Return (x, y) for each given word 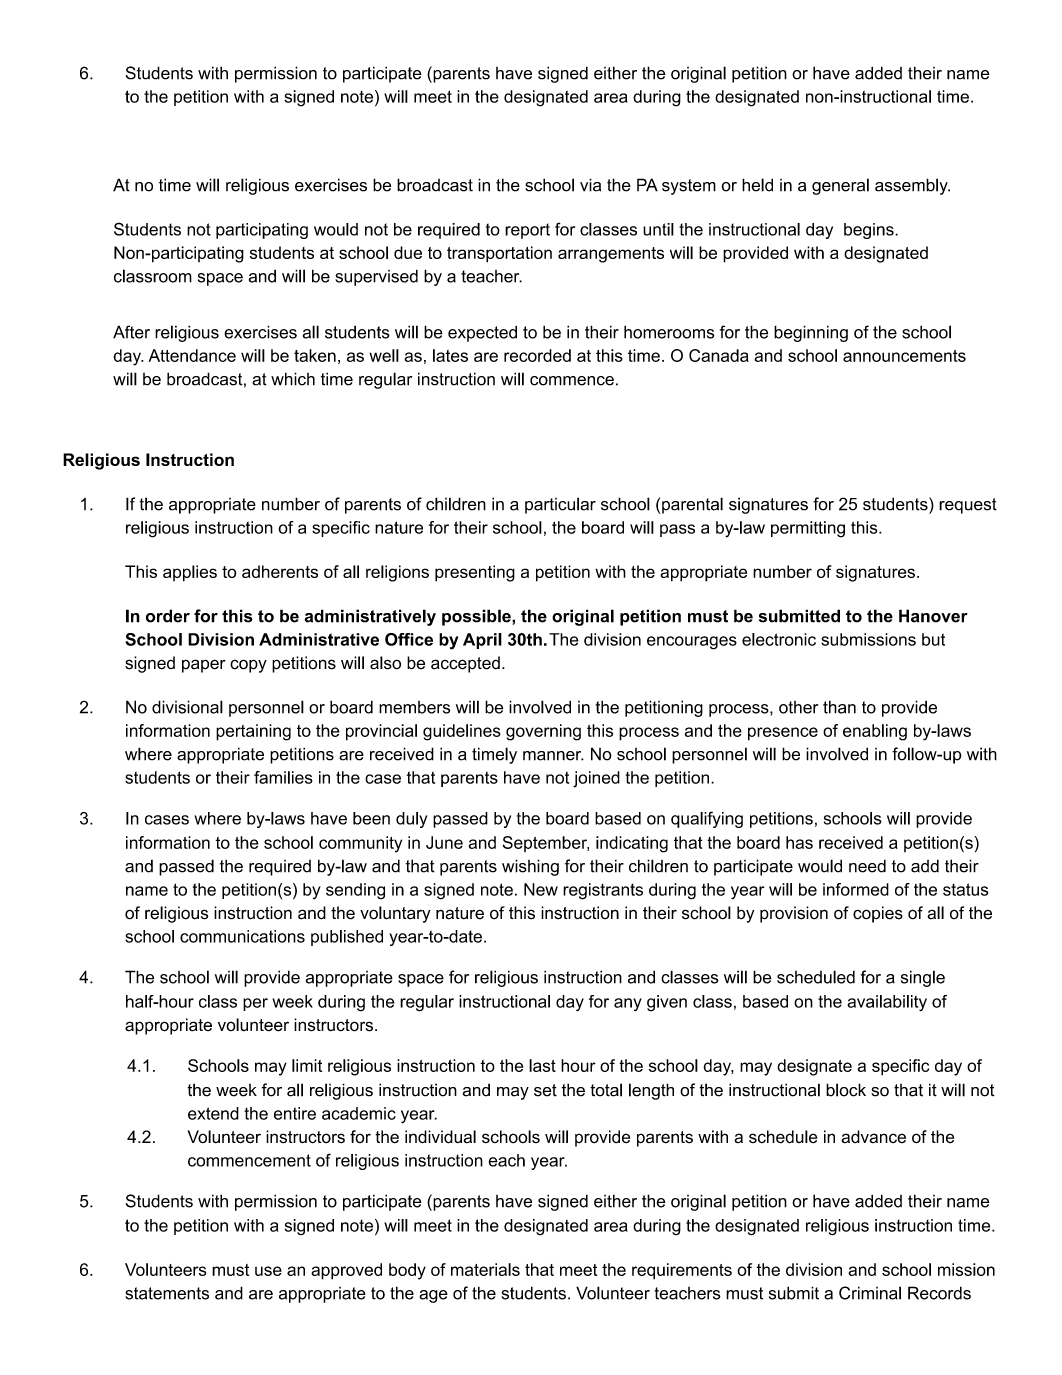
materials (485, 1269)
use (268, 1271)
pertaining (253, 732)
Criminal (870, 1293)
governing (543, 732)
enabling (875, 732)
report (527, 231)
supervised (376, 278)
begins (870, 231)
